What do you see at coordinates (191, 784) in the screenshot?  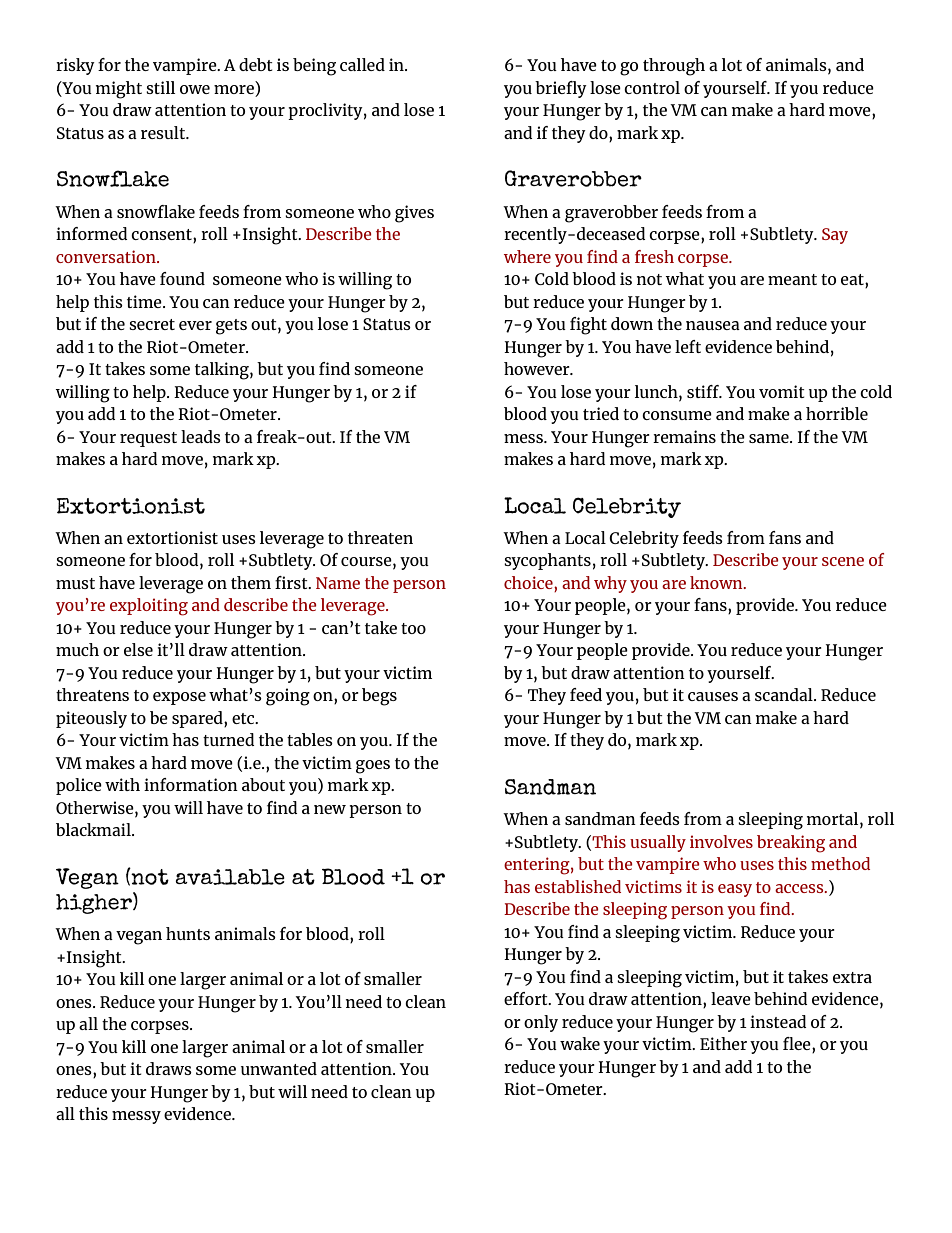 I see `information` at bounding box center [191, 784].
